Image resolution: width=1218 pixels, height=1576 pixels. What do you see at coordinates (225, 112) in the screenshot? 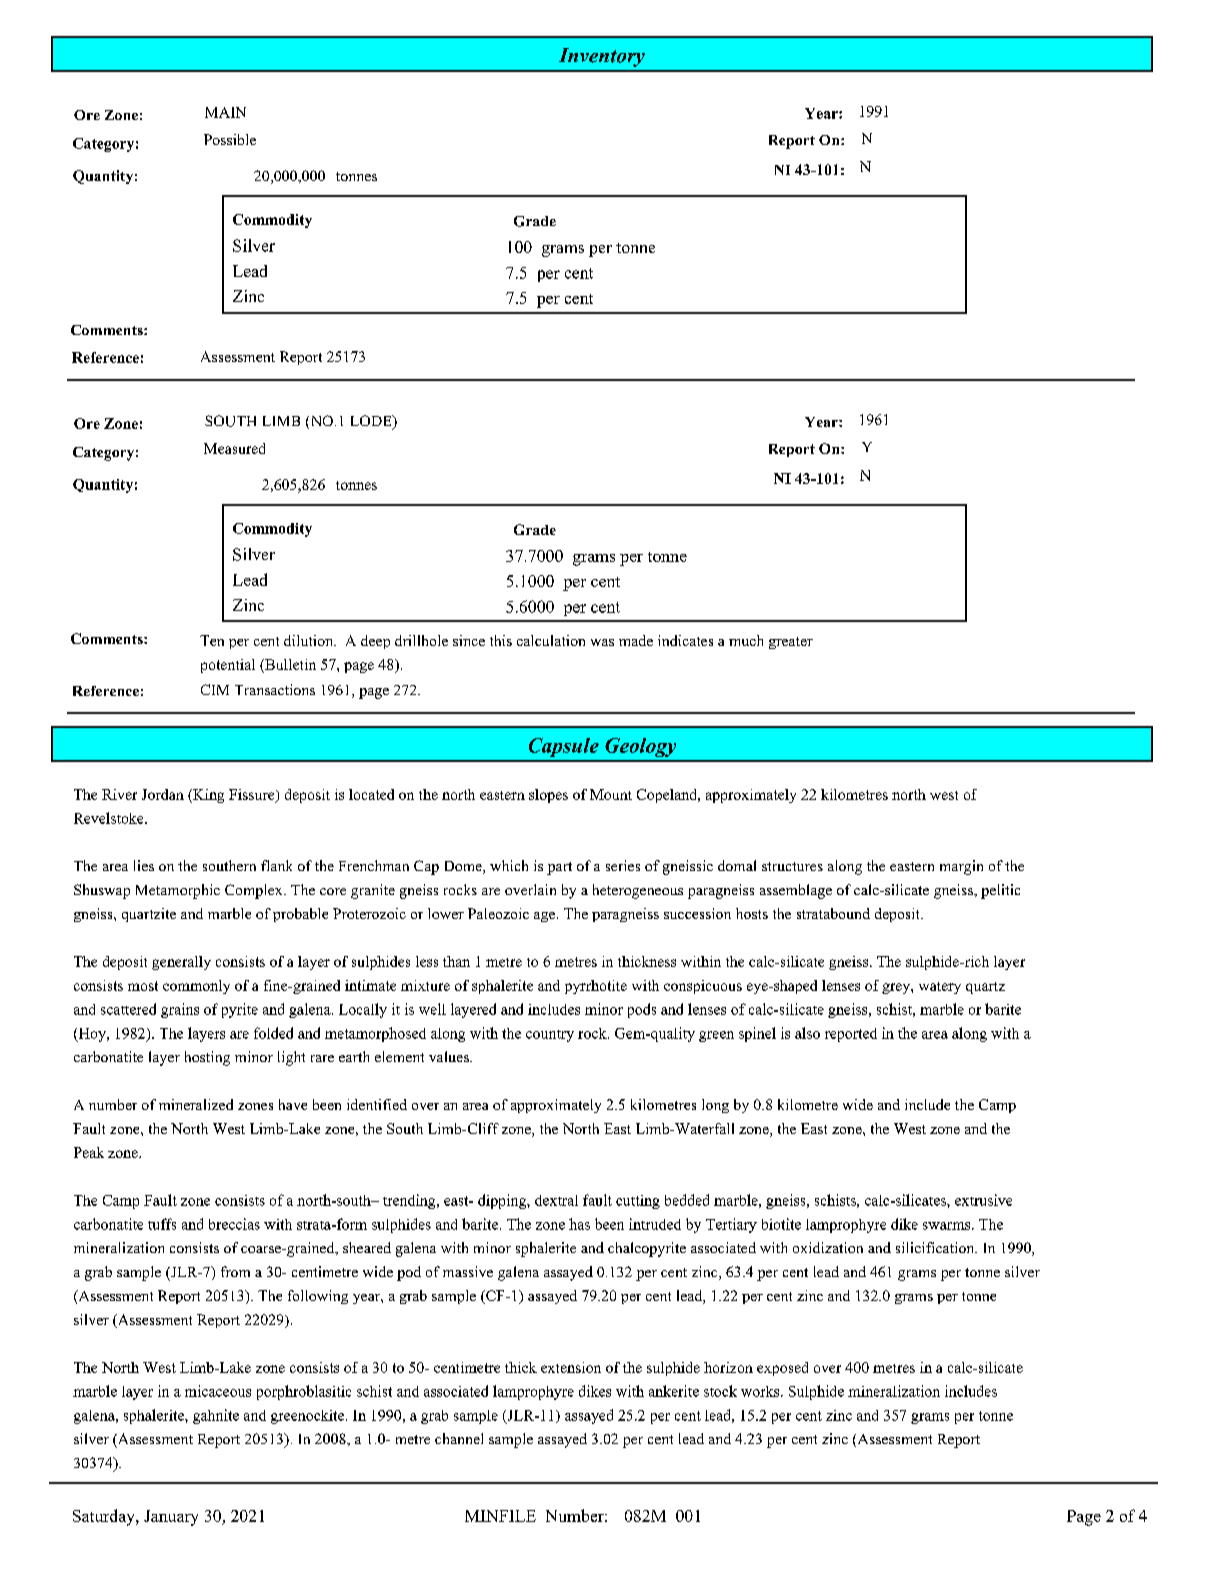
I see `MAIN` at bounding box center [225, 112].
